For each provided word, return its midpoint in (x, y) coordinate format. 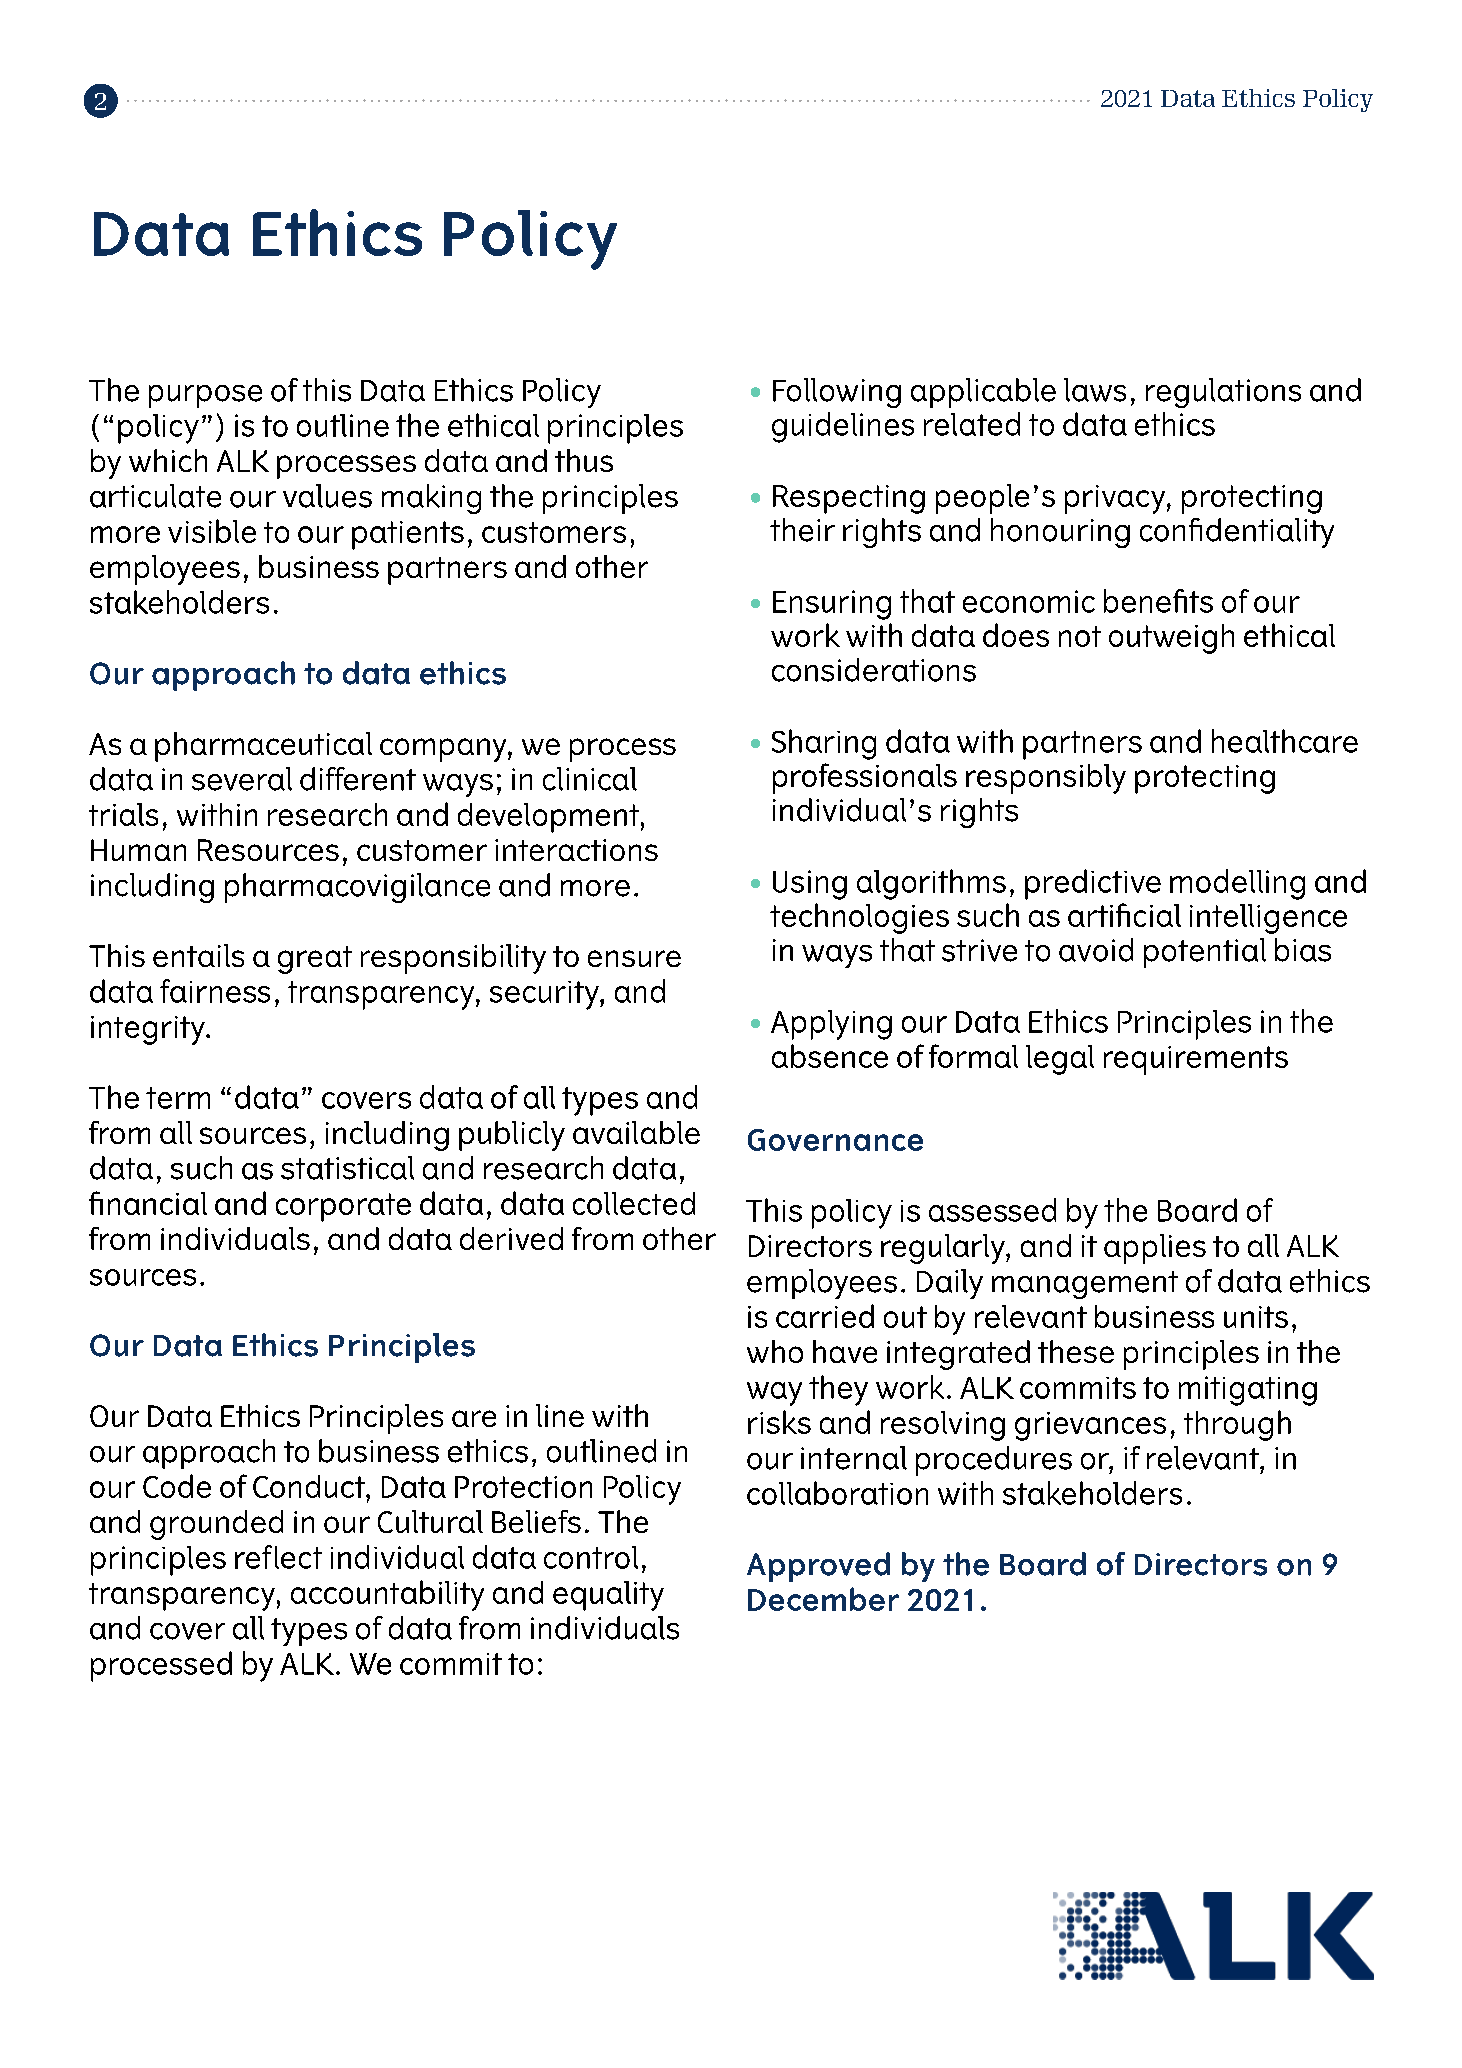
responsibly (1046, 779)
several (242, 779)
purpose (205, 396)
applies (1155, 1249)
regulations (1223, 393)
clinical (590, 779)
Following (837, 393)
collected (634, 1203)
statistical (347, 1168)
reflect (278, 1557)
